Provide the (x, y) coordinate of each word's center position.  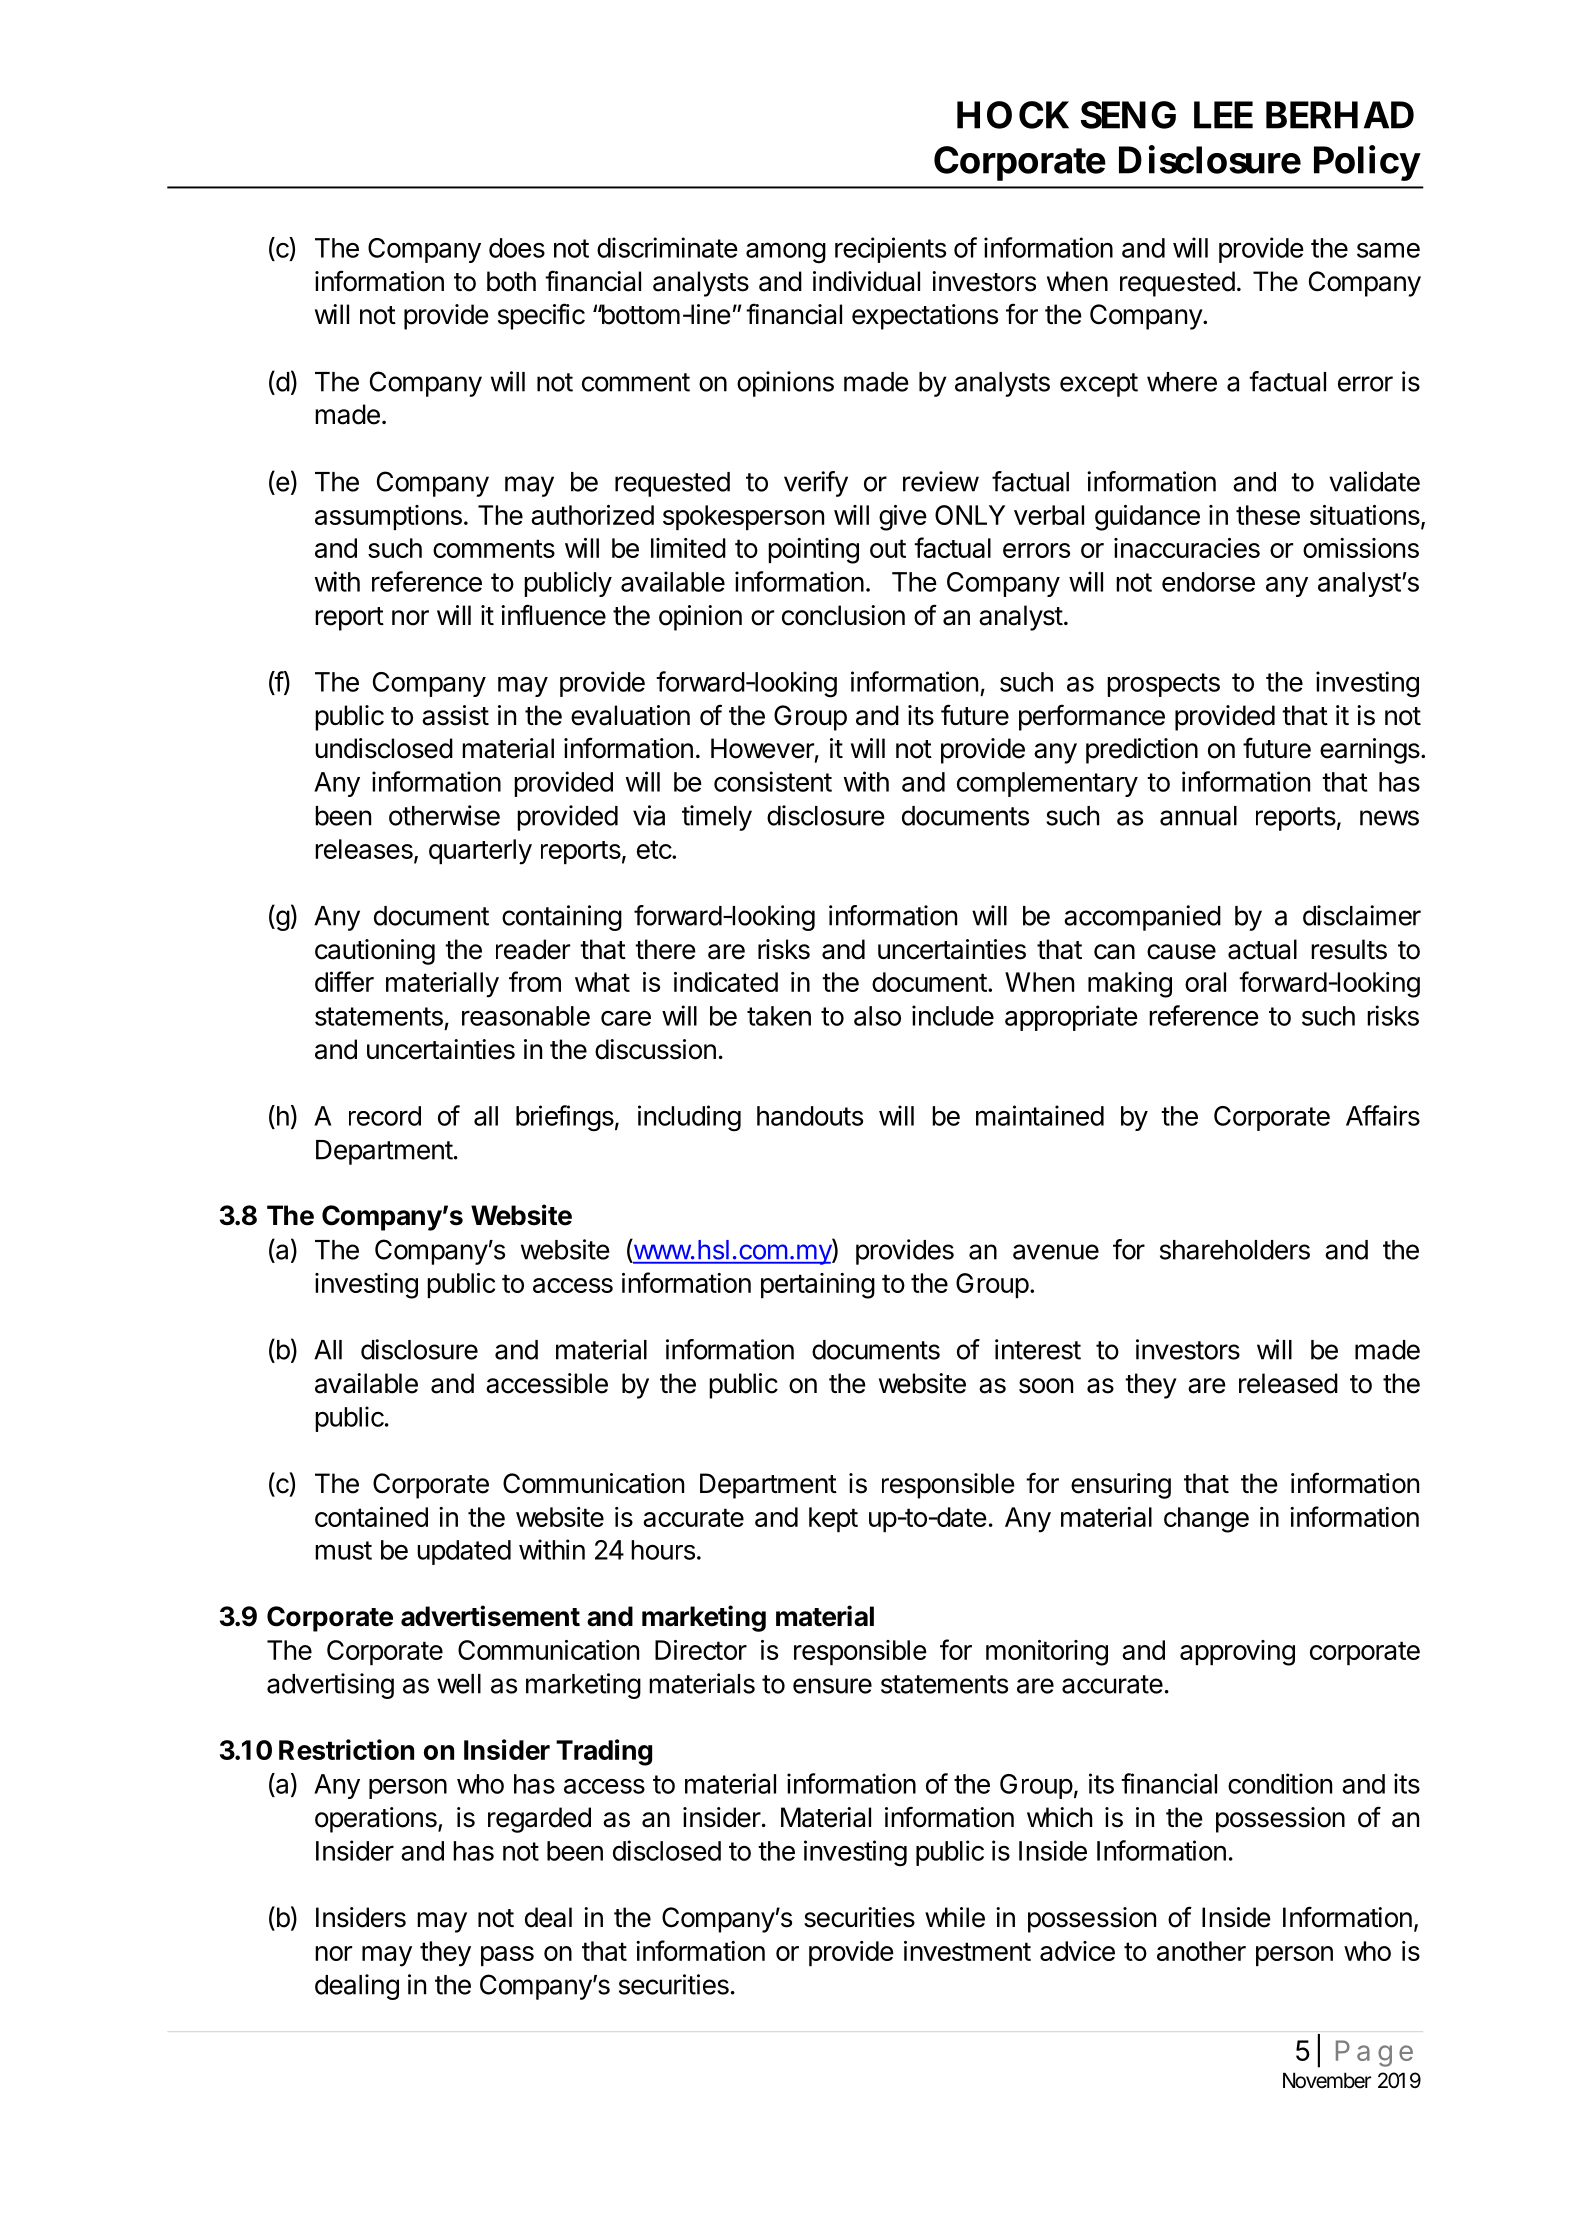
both (511, 281)
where (1182, 382)
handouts (810, 1116)
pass (507, 1956)
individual (866, 281)
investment (967, 1951)
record (385, 1116)
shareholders (1235, 1250)
